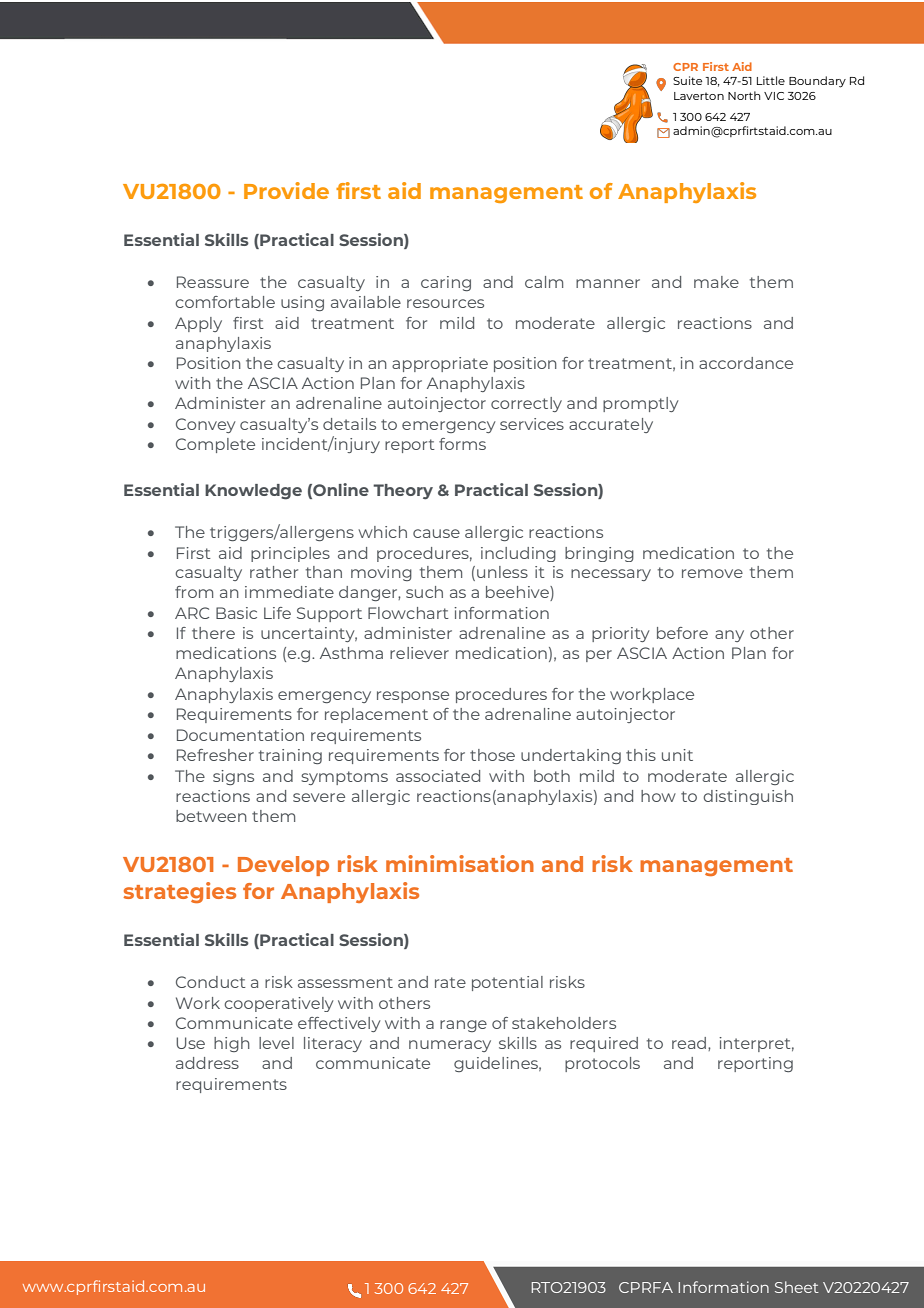 This screenshot has height=1308, width=924. Describe the element at coordinates (746, 363) in the screenshot. I see `accordance` at that location.
